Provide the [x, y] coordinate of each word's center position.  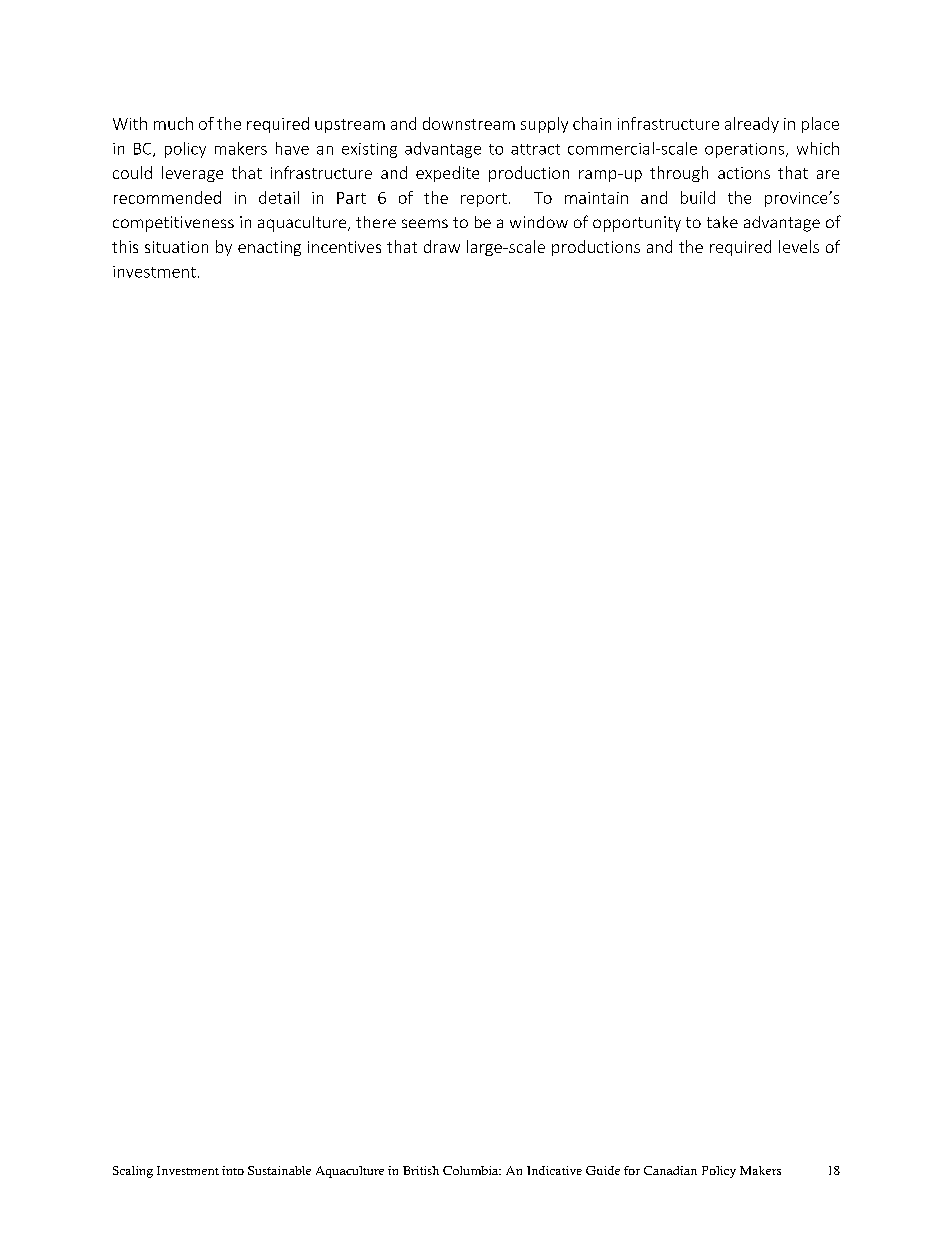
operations [746, 150]
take [722, 222]
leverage [192, 174]
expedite [447, 174]
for [632, 1170]
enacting [269, 248]
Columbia [472, 1170]
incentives [344, 247]
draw [442, 246]
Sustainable [279, 1170]
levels [799, 246]
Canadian [670, 1170]
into [233, 1170]
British [421, 1170]
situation [176, 247]
